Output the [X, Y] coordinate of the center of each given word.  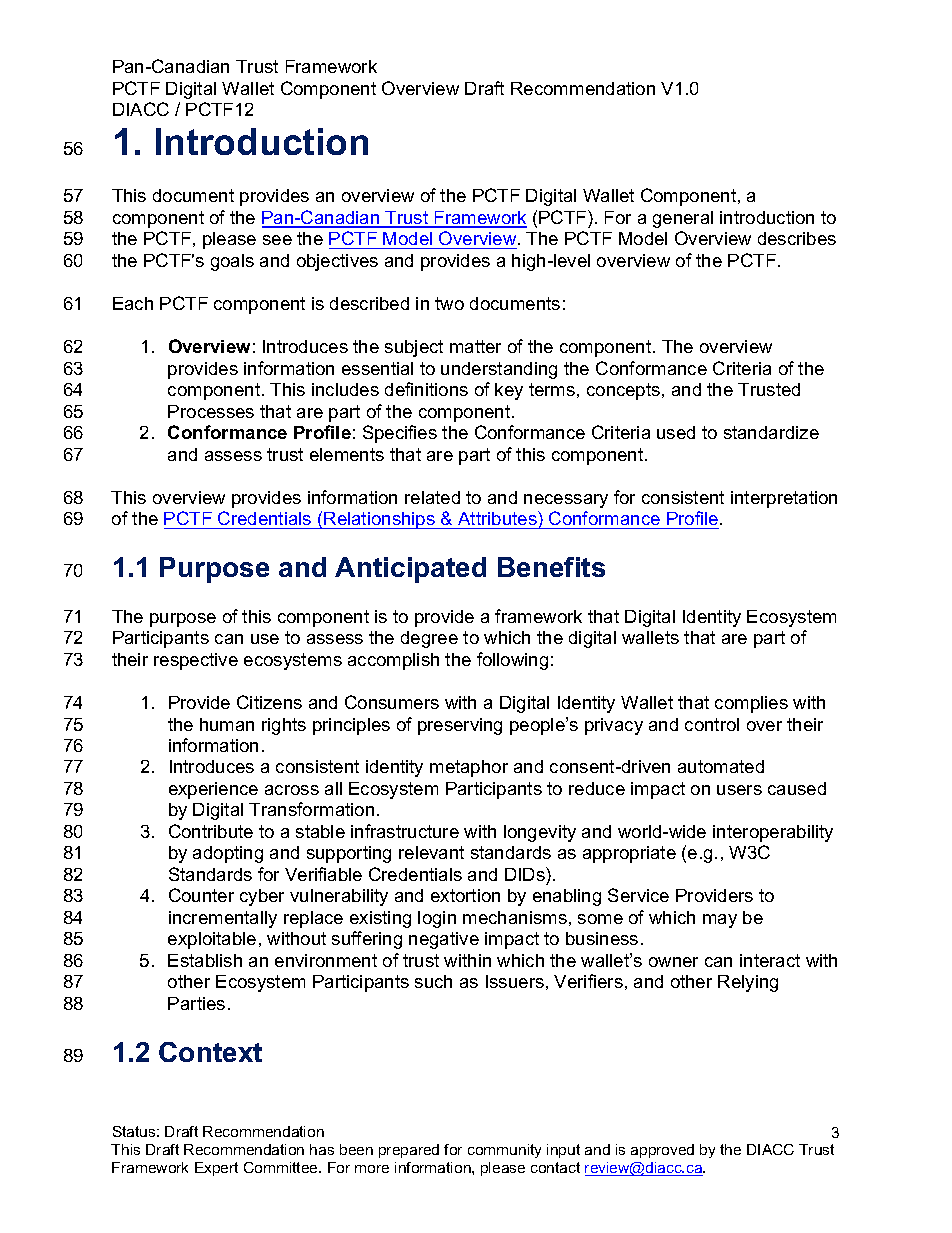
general [683, 219]
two [449, 303]
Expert [216, 1169]
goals [232, 262]
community [504, 1151]
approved [662, 1151]
